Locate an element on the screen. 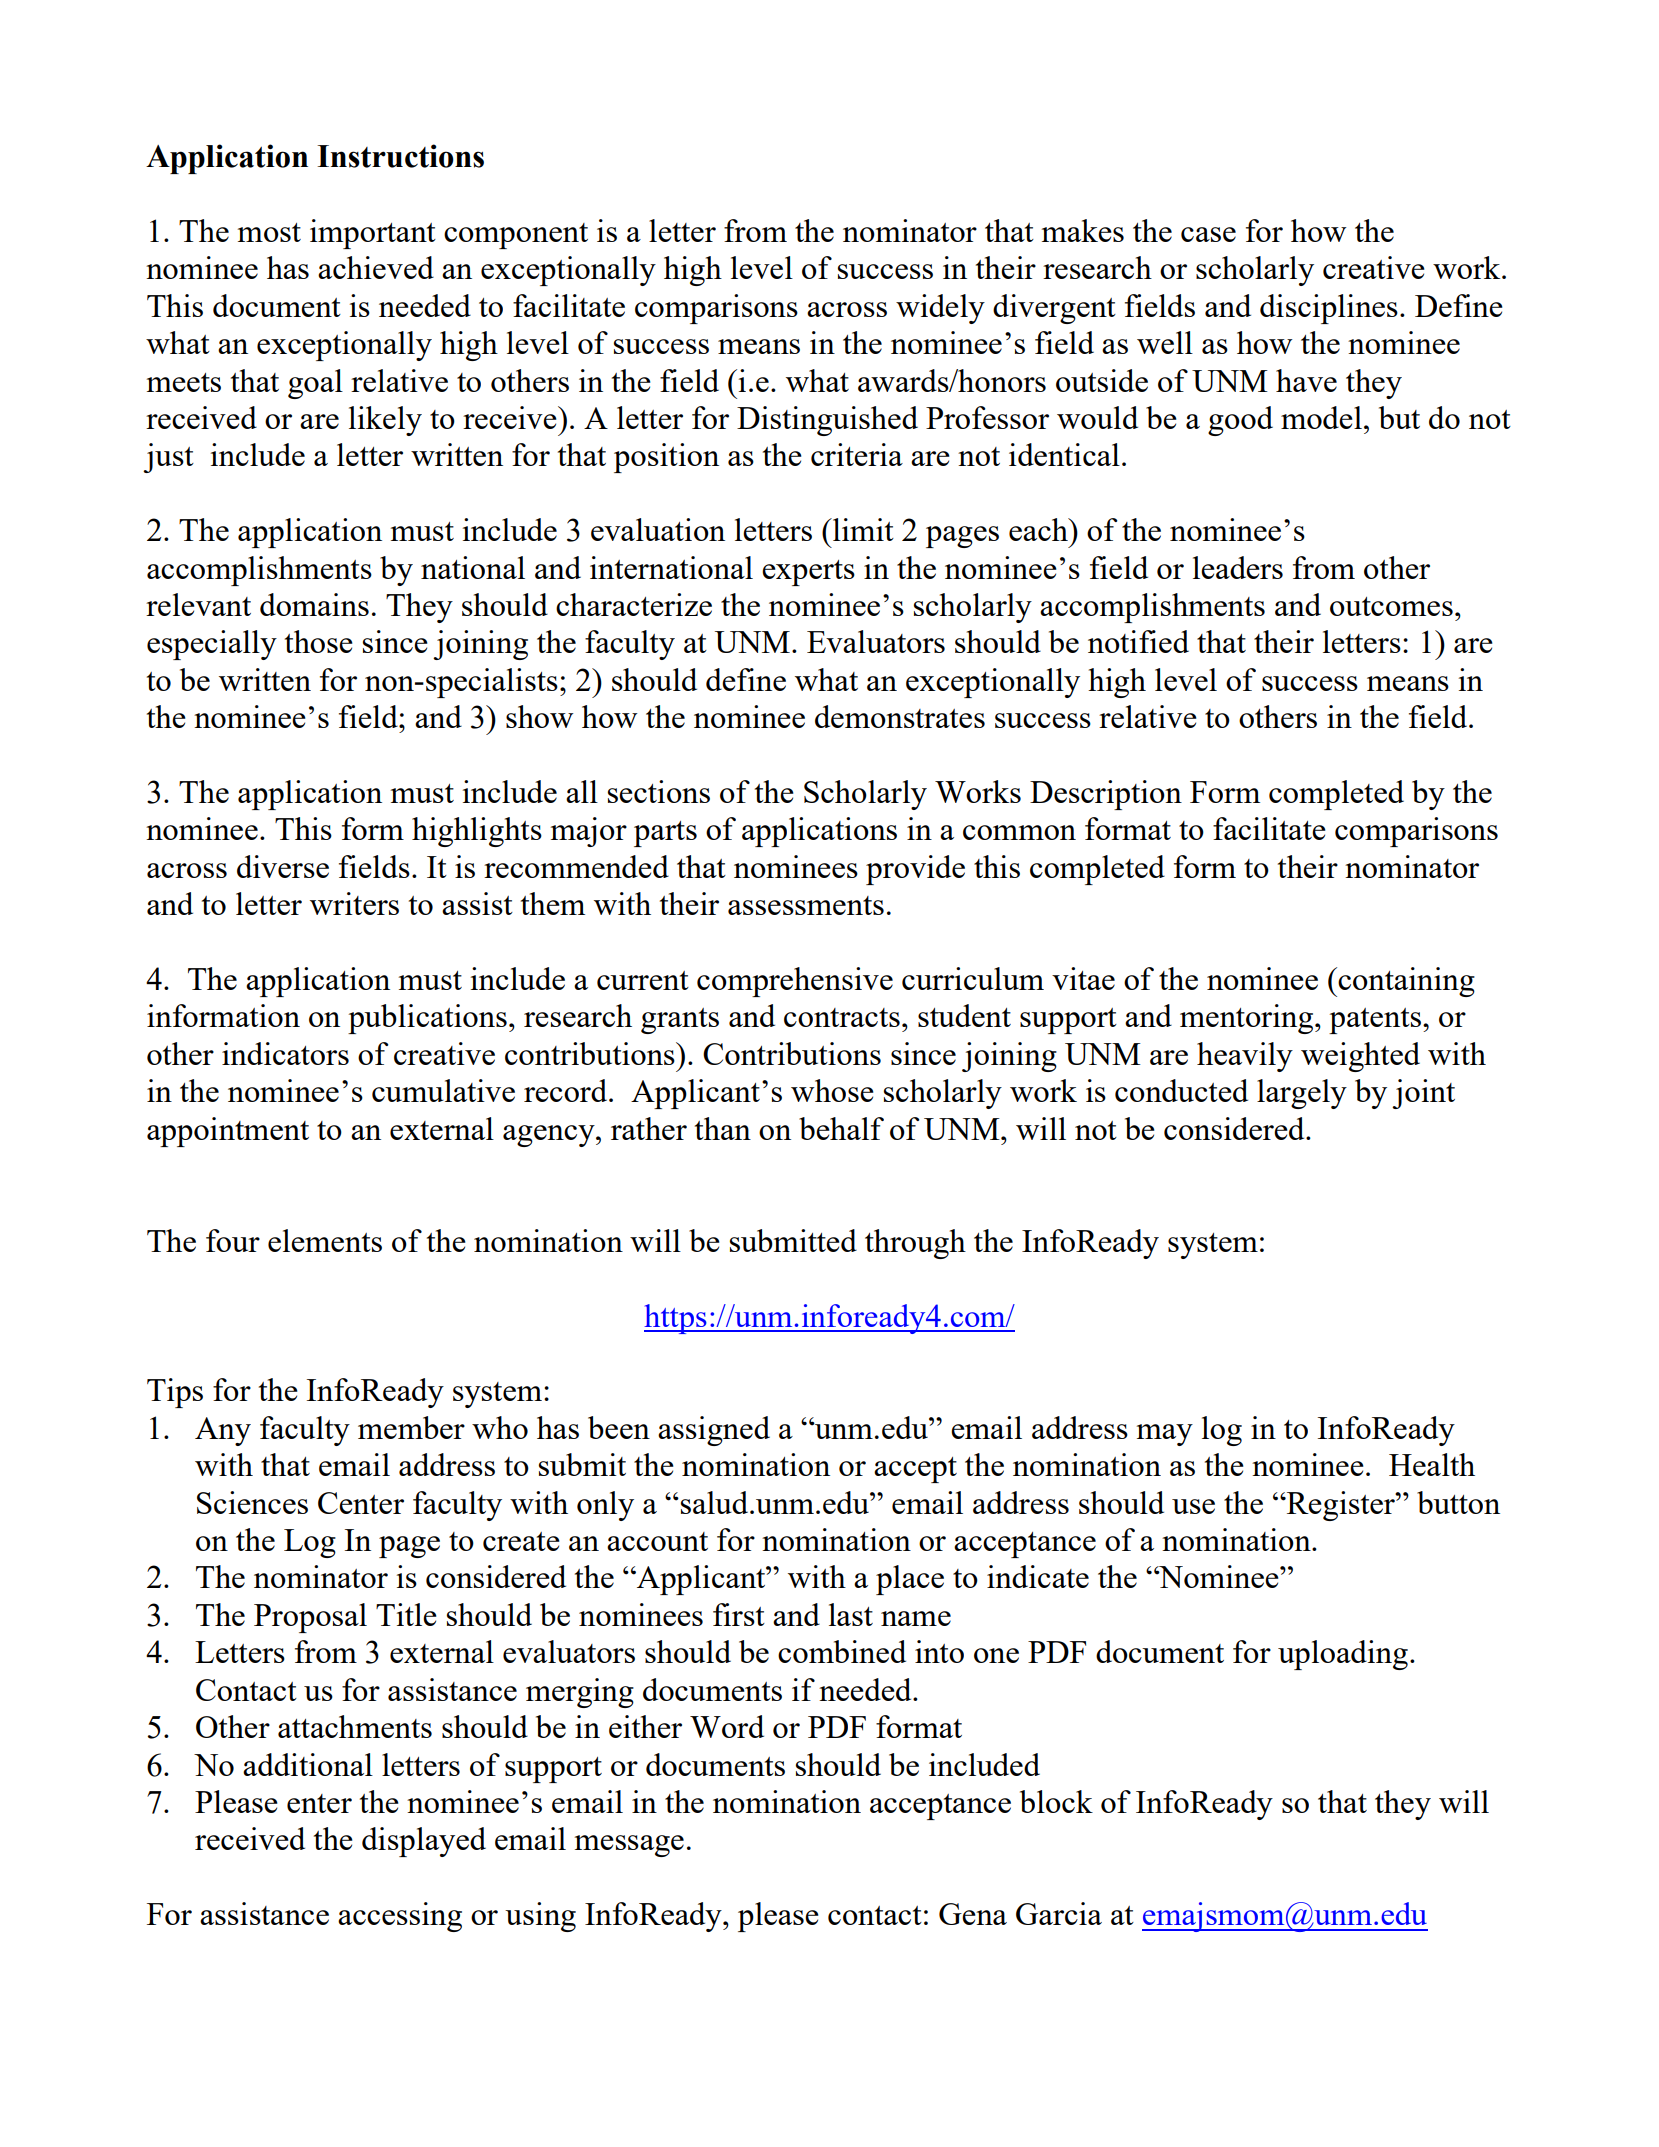 Image resolution: width=1659 pixels, height=2147 pixels. contracts is located at coordinates (842, 1017).
